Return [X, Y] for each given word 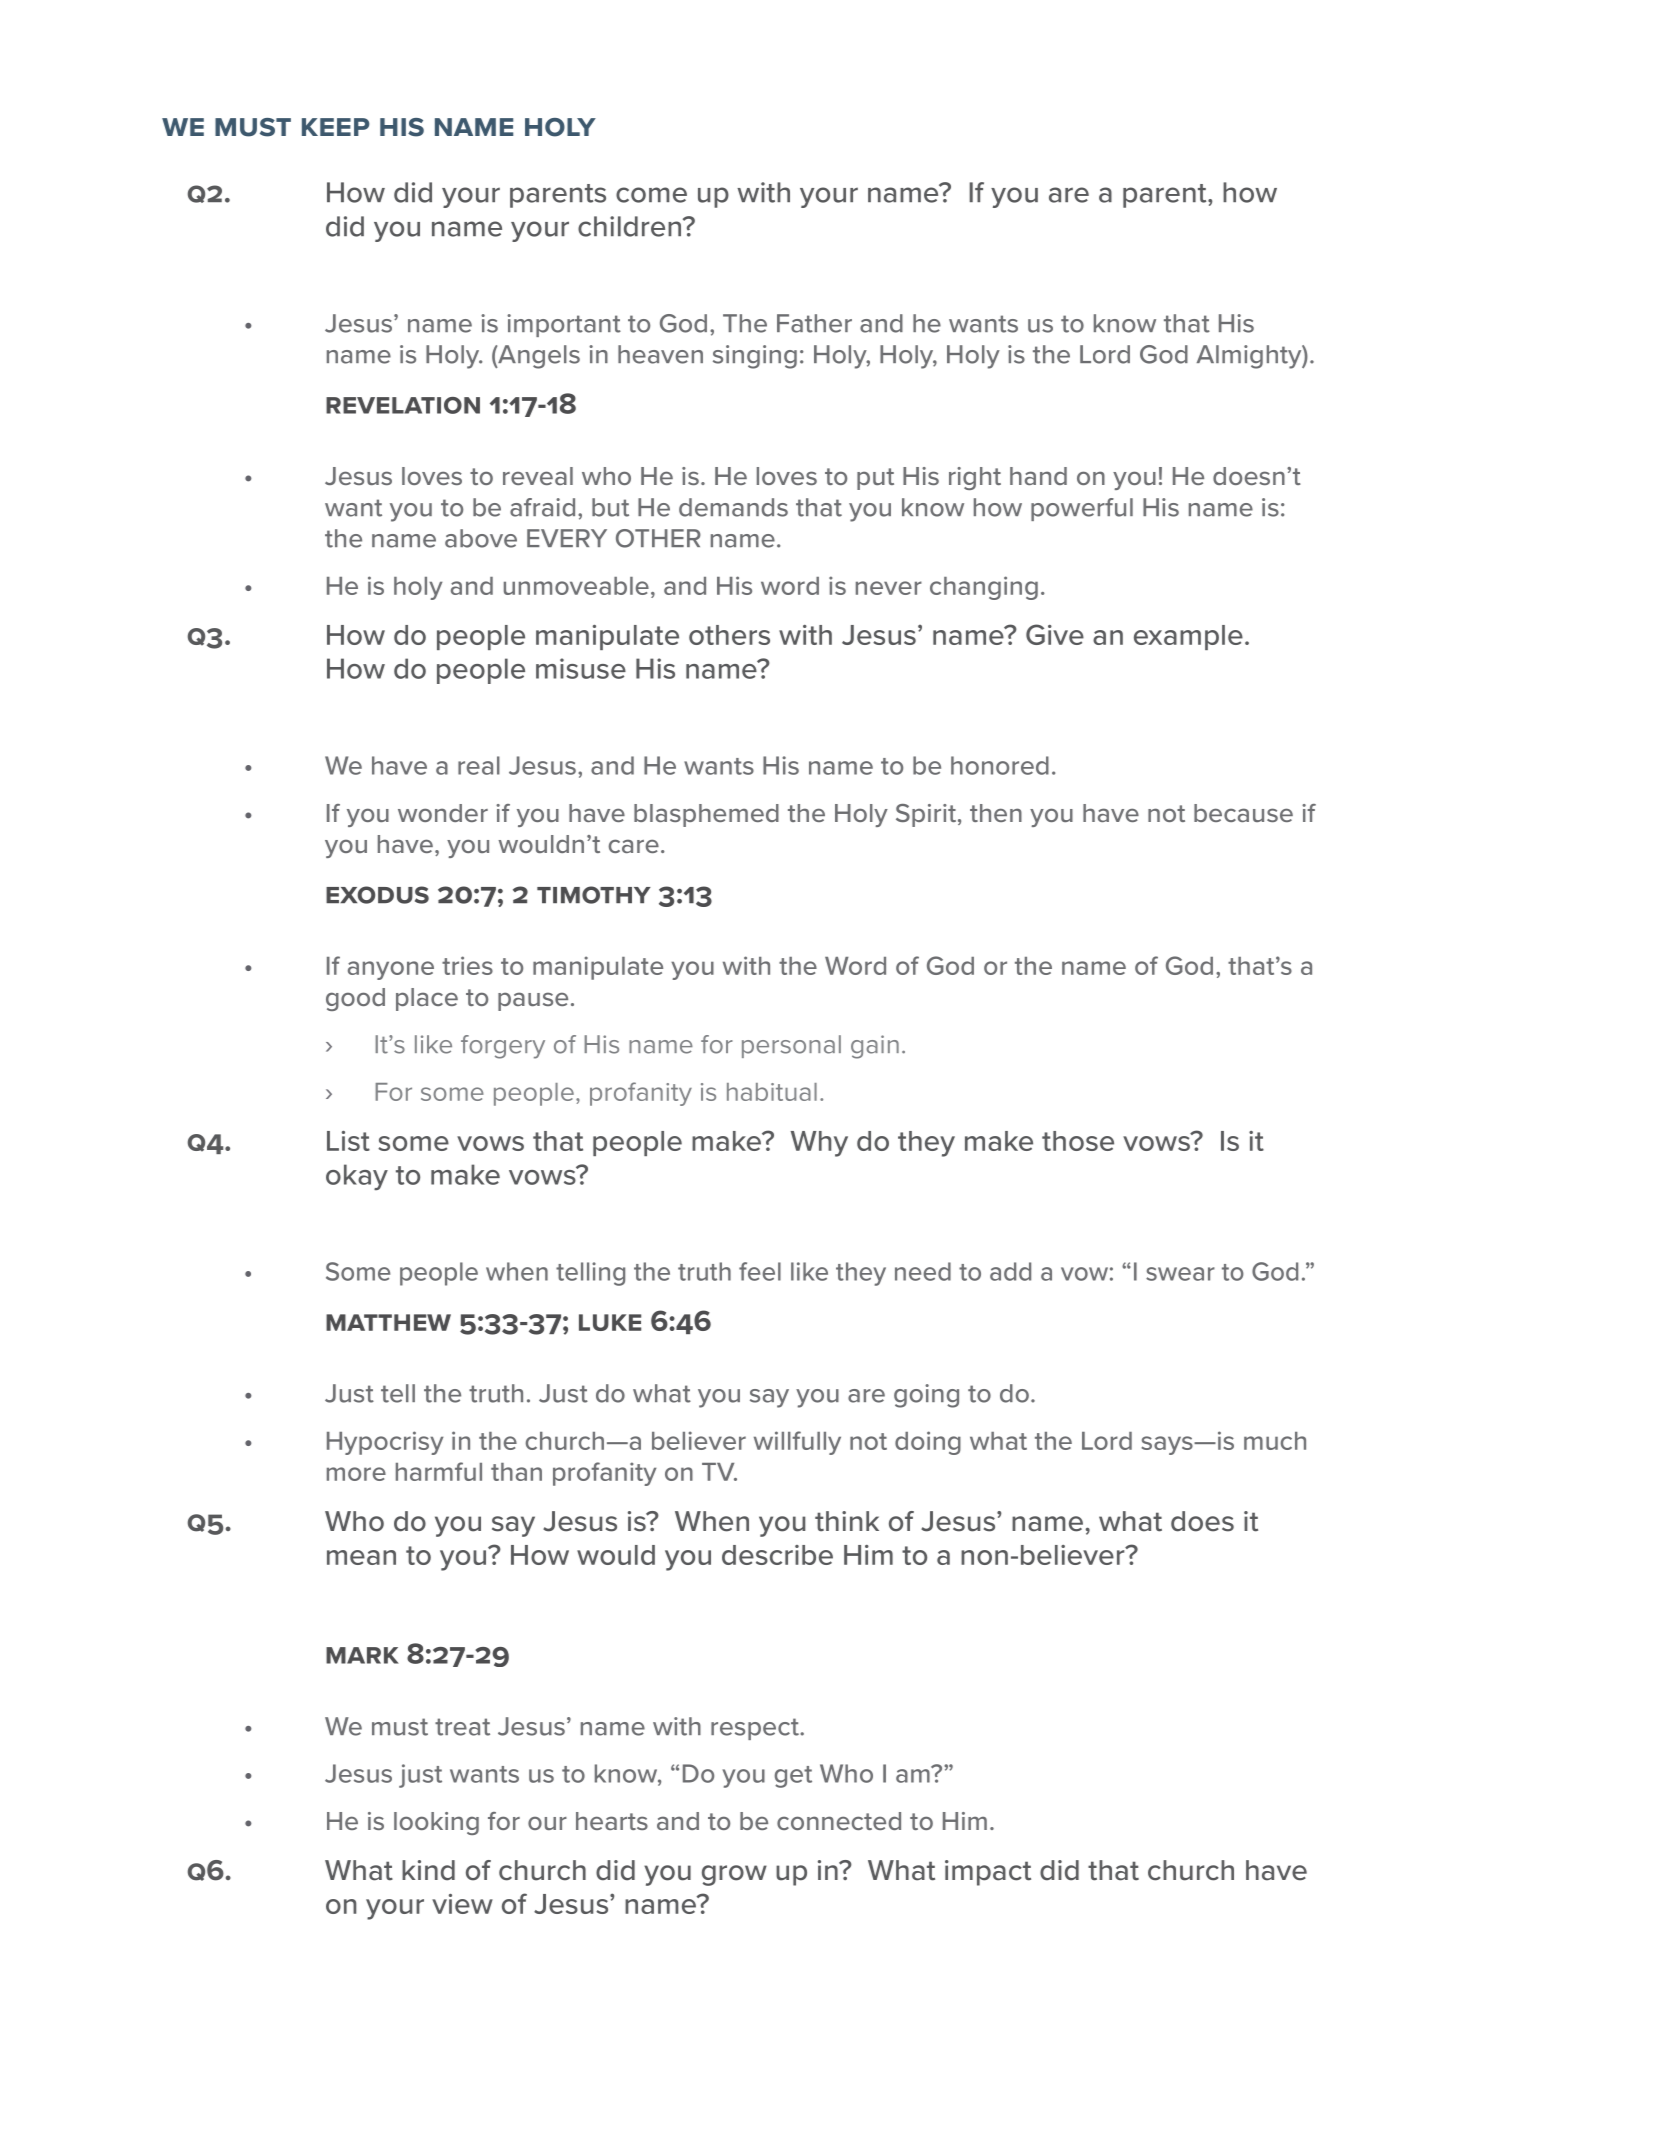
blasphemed [706, 815]
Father [814, 323]
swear [1180, 1274]
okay [357, 1177]
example [1188, 637]
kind [428, 1870]
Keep [336, 127]
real [479, 765]
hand [1038, 476]
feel [760, 1271]
